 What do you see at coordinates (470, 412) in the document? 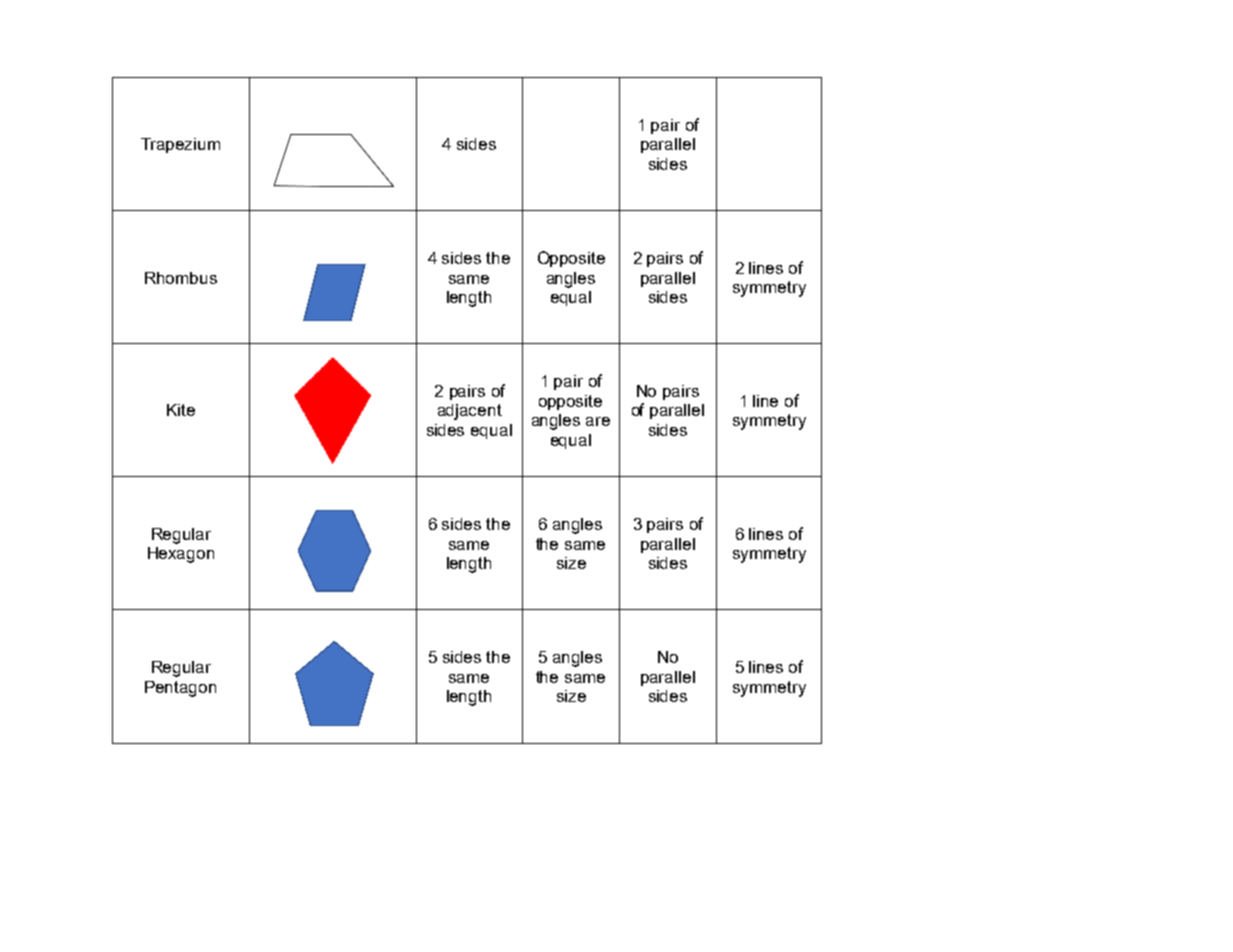
I see `adjacent` at bounding box center [470, 412].
